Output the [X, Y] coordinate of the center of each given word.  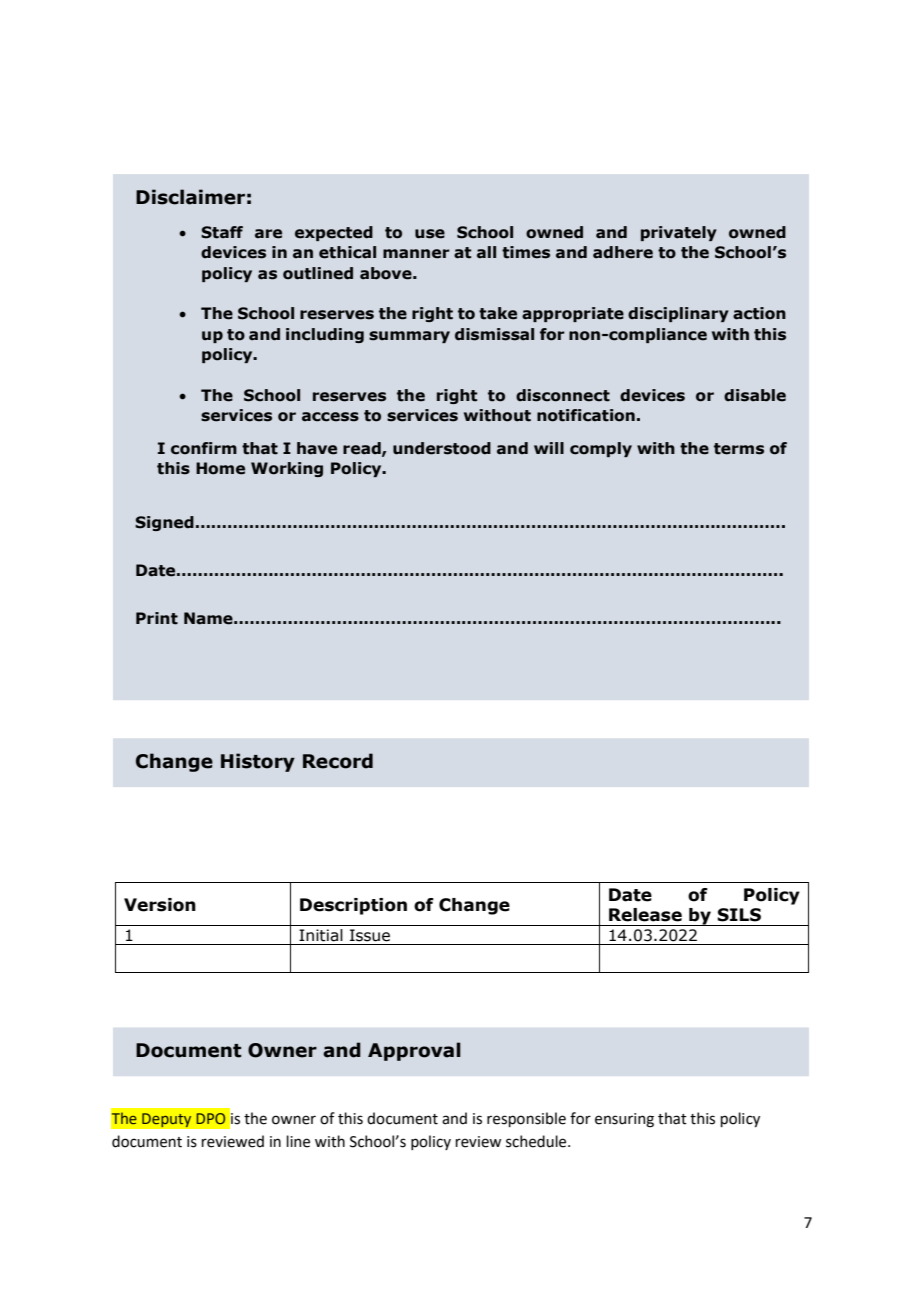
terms [739, 449]
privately [679, 233]
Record [338, 761]
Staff [222, 232]
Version [160, 905]
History [258, 762]
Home [220, 468]
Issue [370, 935]
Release [645, 915]
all [486, 252]
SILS [739, 915]
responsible [526, 1119]
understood [442, 448]
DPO [210, 1118]
